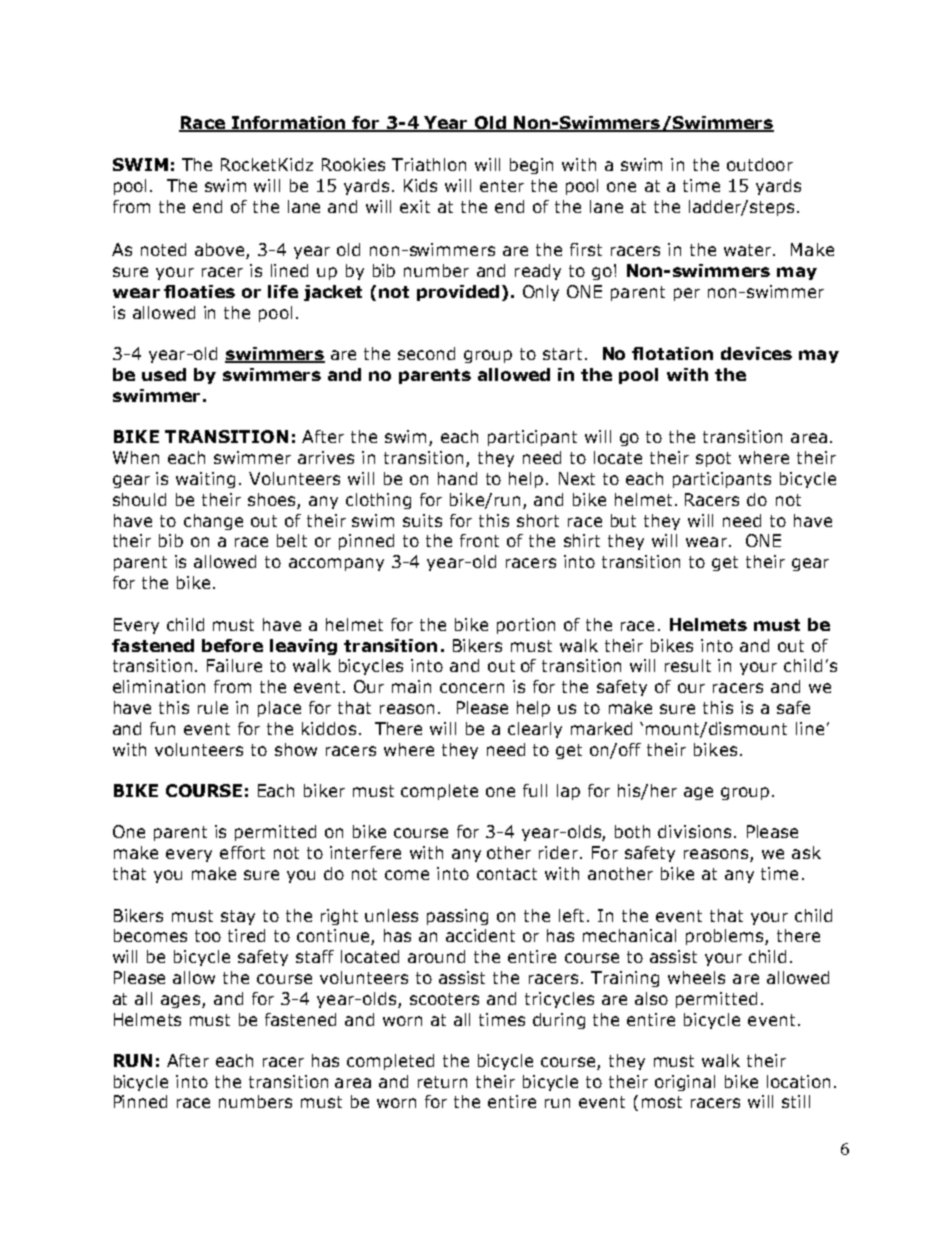 The height and width of the screenshot is (1233, 952). What do you see at coordinates (429, 164) in the screenshot?
I see `Triathlon` at bounding box center [429, 164].
